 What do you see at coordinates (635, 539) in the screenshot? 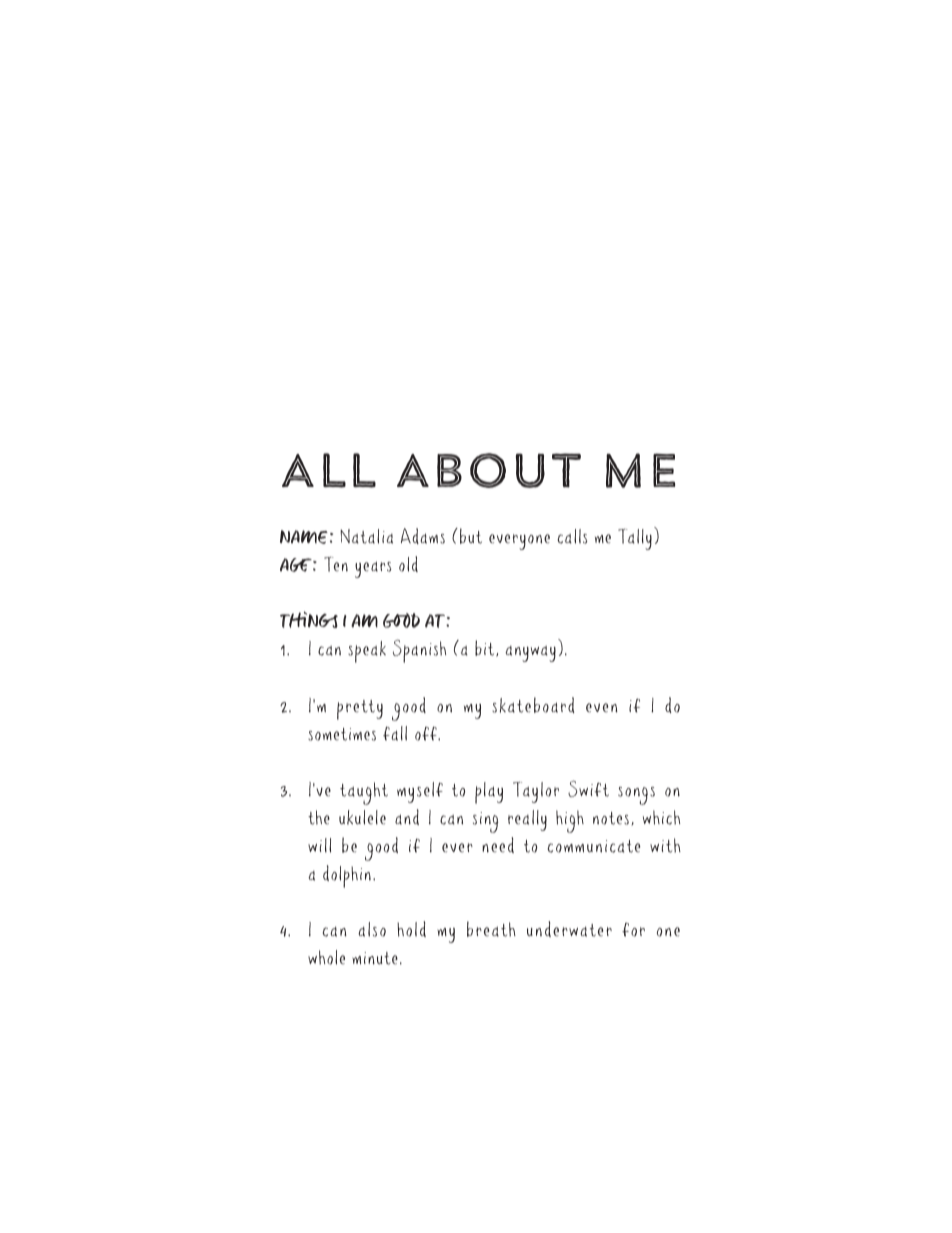
I see `Tally` at bounding box center [635, 539].
